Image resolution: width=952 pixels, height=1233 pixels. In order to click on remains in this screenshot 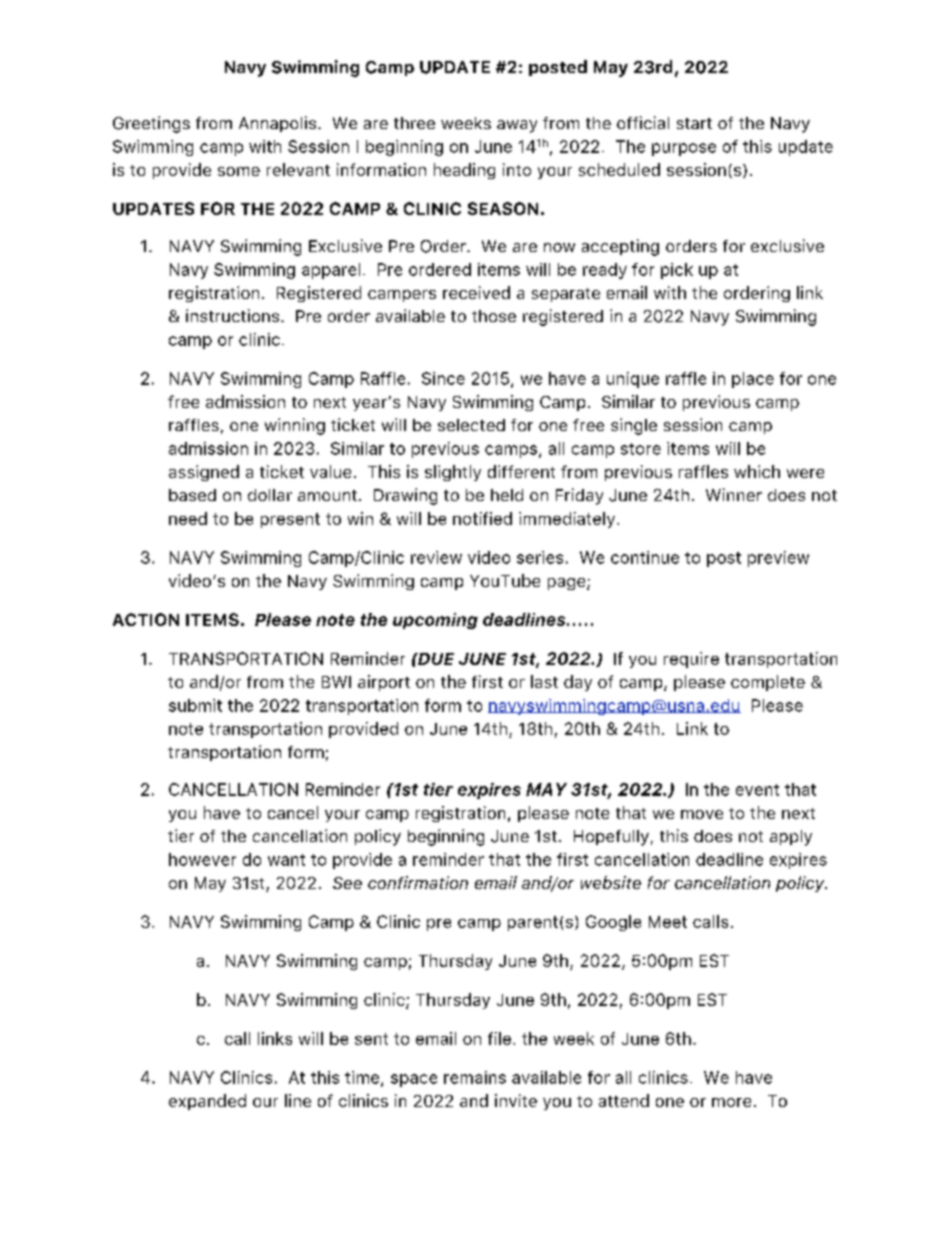, I will do `click(475, 1077)`.
